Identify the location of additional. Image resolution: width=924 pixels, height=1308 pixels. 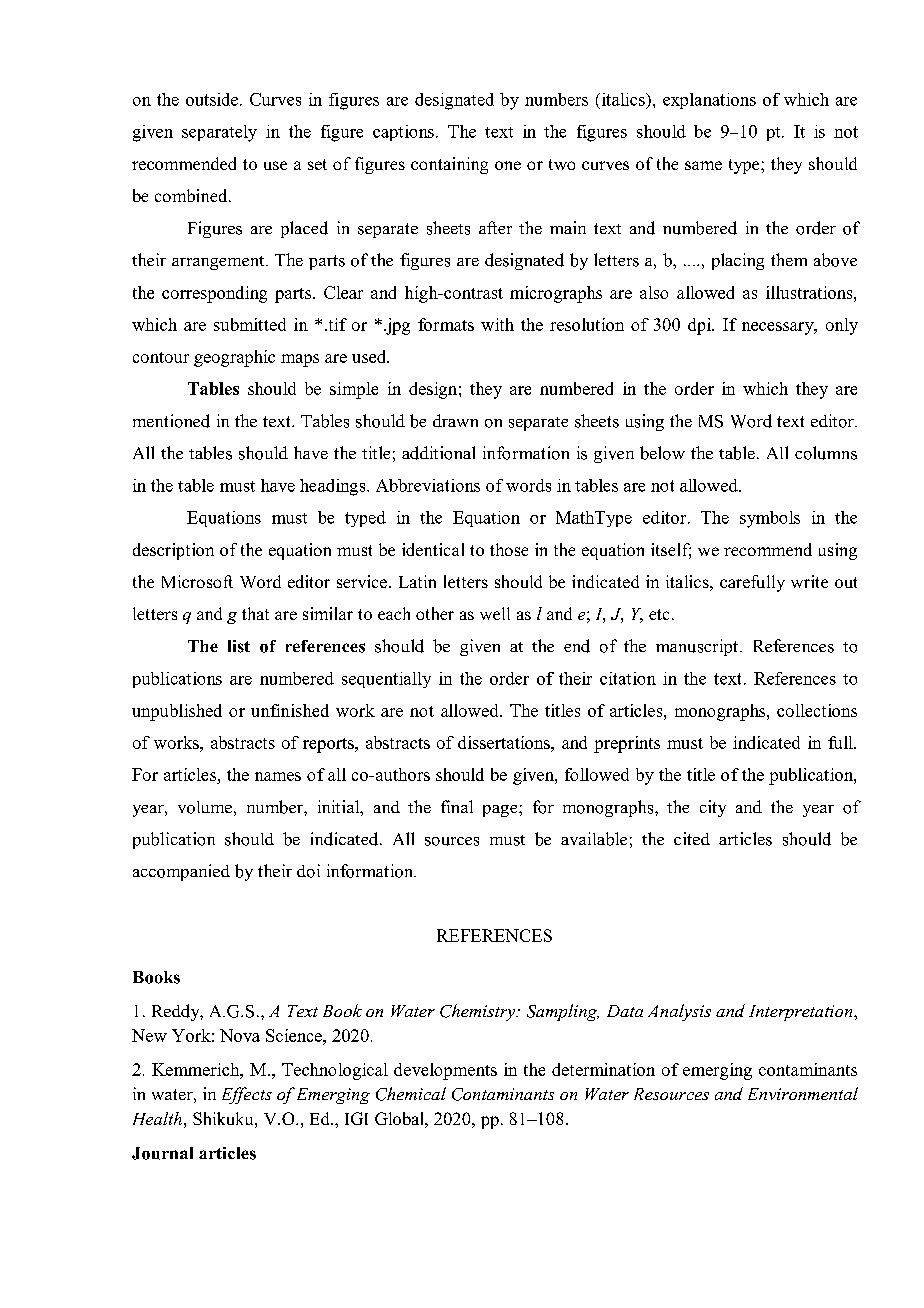
(438, 453).
